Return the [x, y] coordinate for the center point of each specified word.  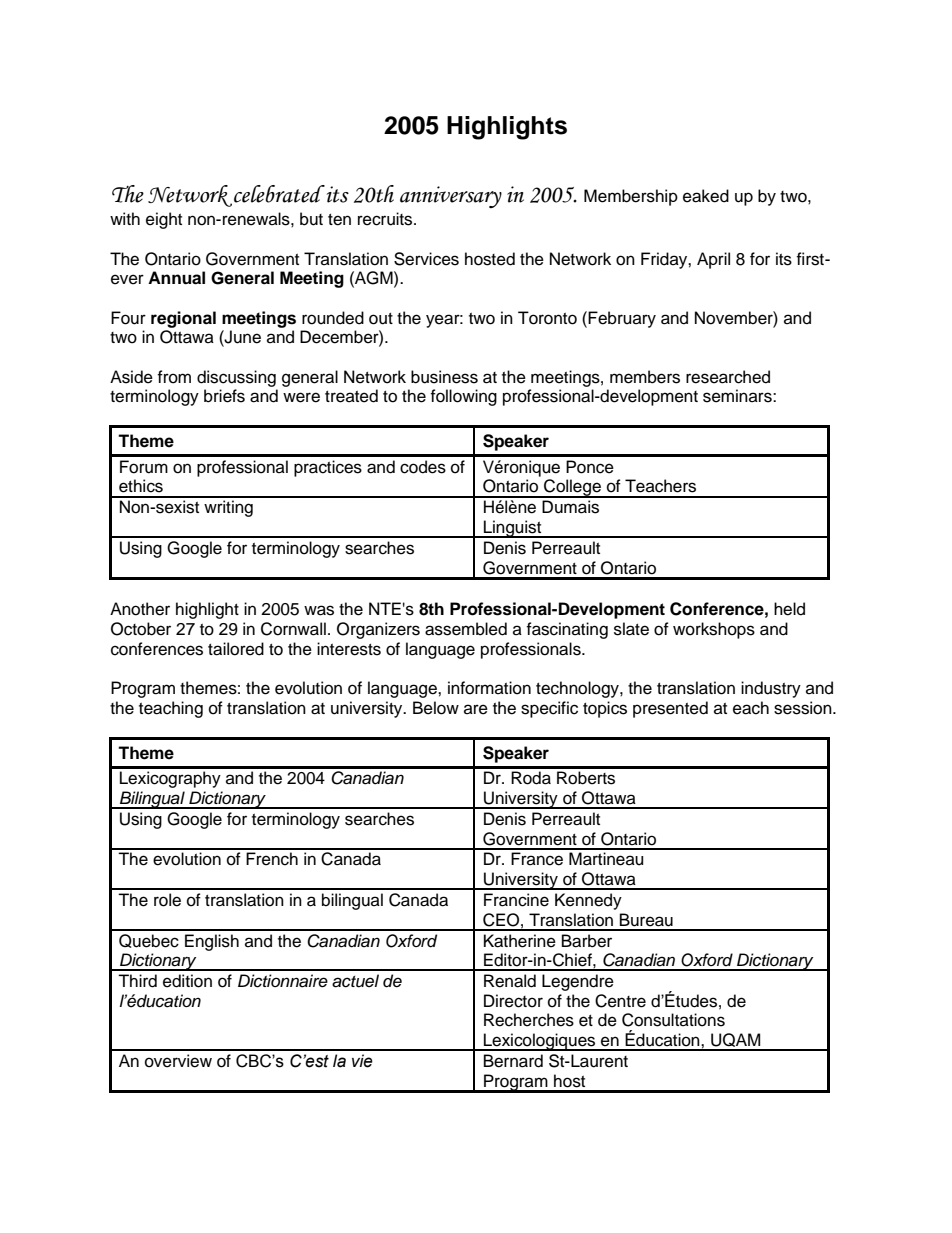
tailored [236, 649]
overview [178, 1061]
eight [164, 220]
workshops [714, 630]
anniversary [451, 197]
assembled [466, 629]
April [713, 260]
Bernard [513, 1061]
